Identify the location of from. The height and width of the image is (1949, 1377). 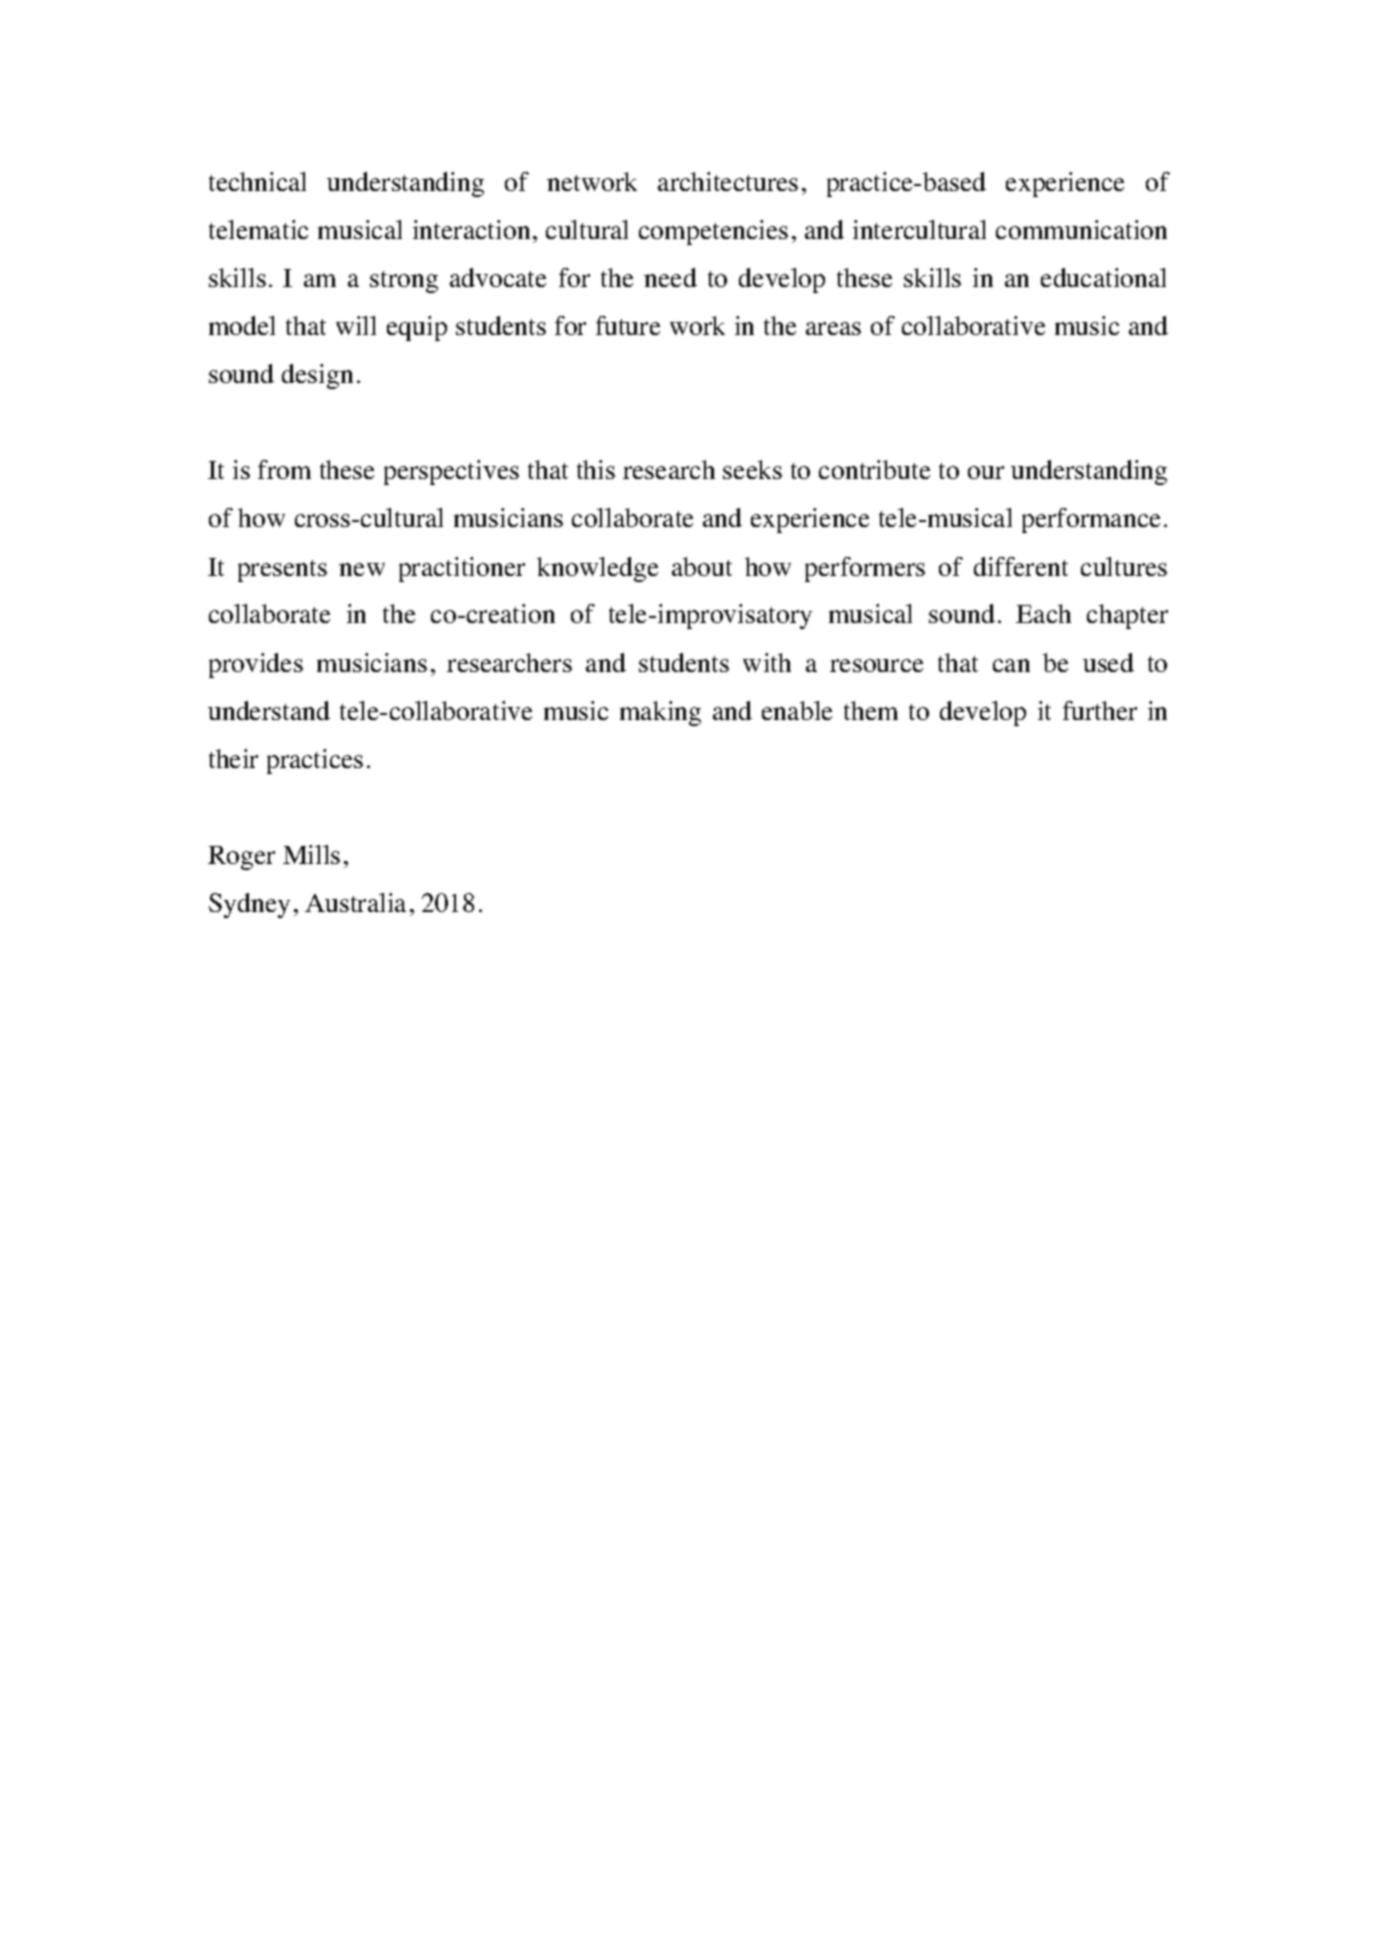
(284, 469).
